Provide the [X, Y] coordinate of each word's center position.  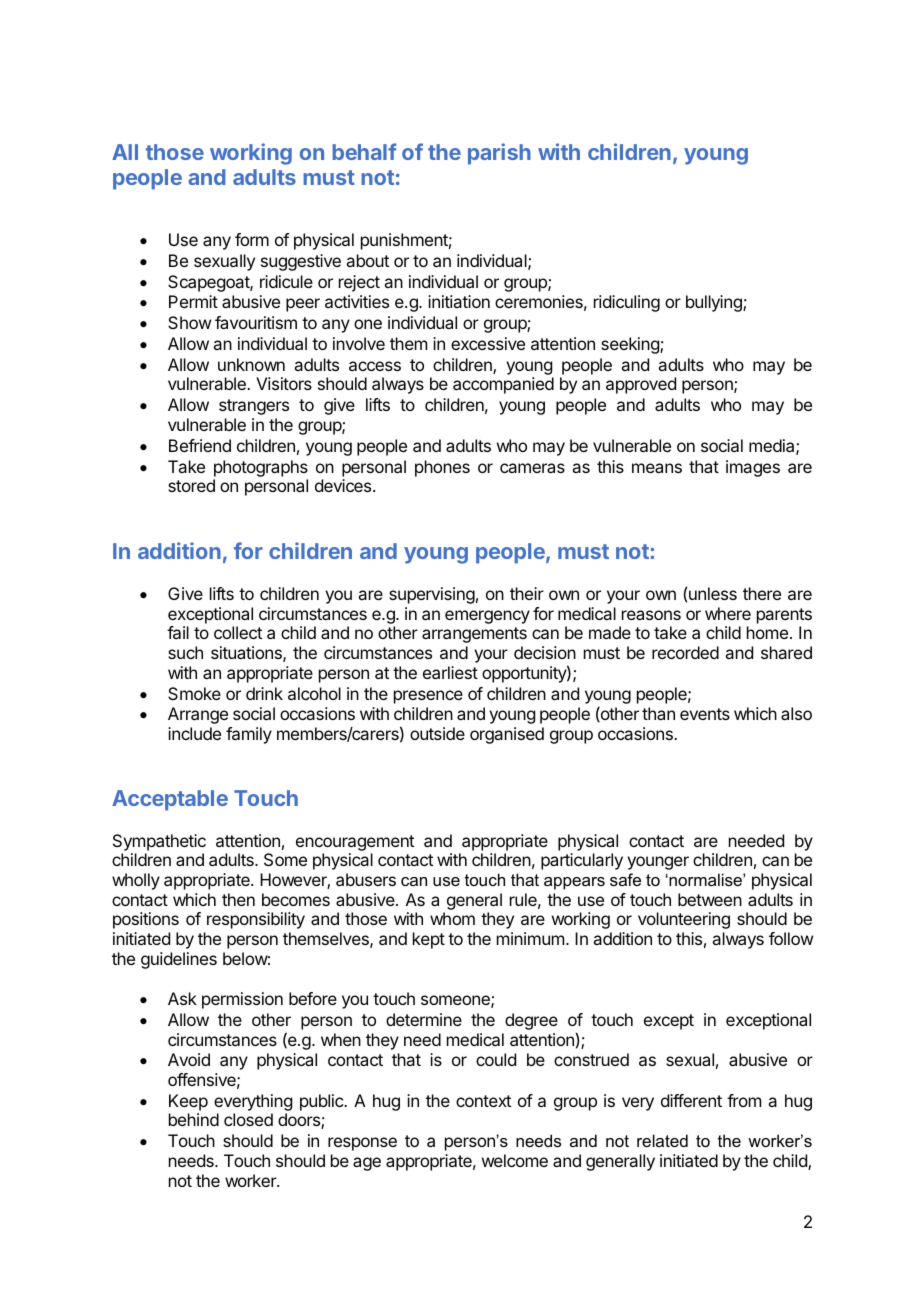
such [185, 652]
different [691, 1100]
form [252, 239]
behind [194, 1119]
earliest [450, 672]
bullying [715, 303]
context [483, 1101]
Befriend [200, 445]
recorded [685, 652]
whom [452, 918]
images [753, 468]
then [238, 899]
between [710, 899]
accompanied [503, 385]
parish [499, 154]
